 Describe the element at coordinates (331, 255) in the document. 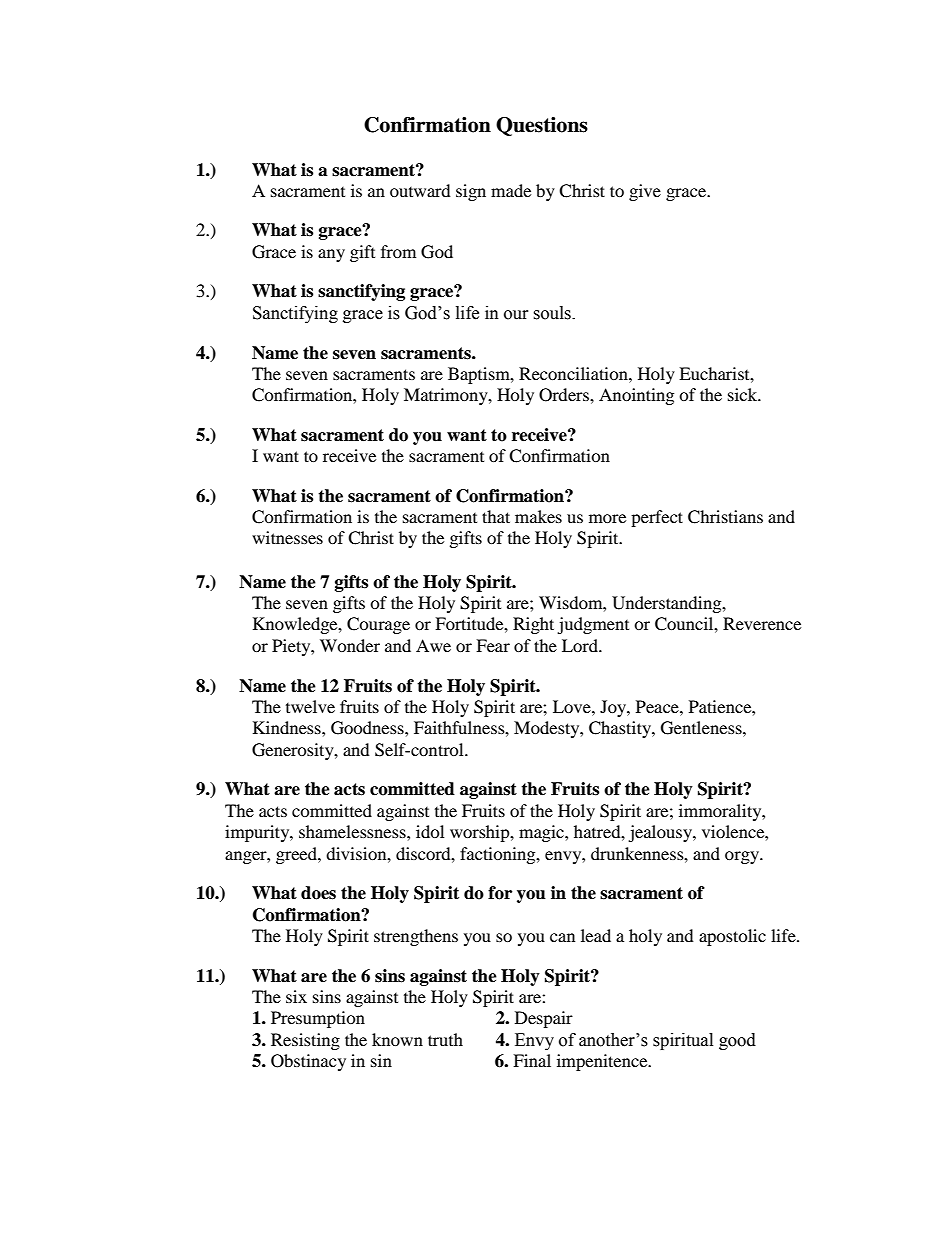

I see `any` at that location.
